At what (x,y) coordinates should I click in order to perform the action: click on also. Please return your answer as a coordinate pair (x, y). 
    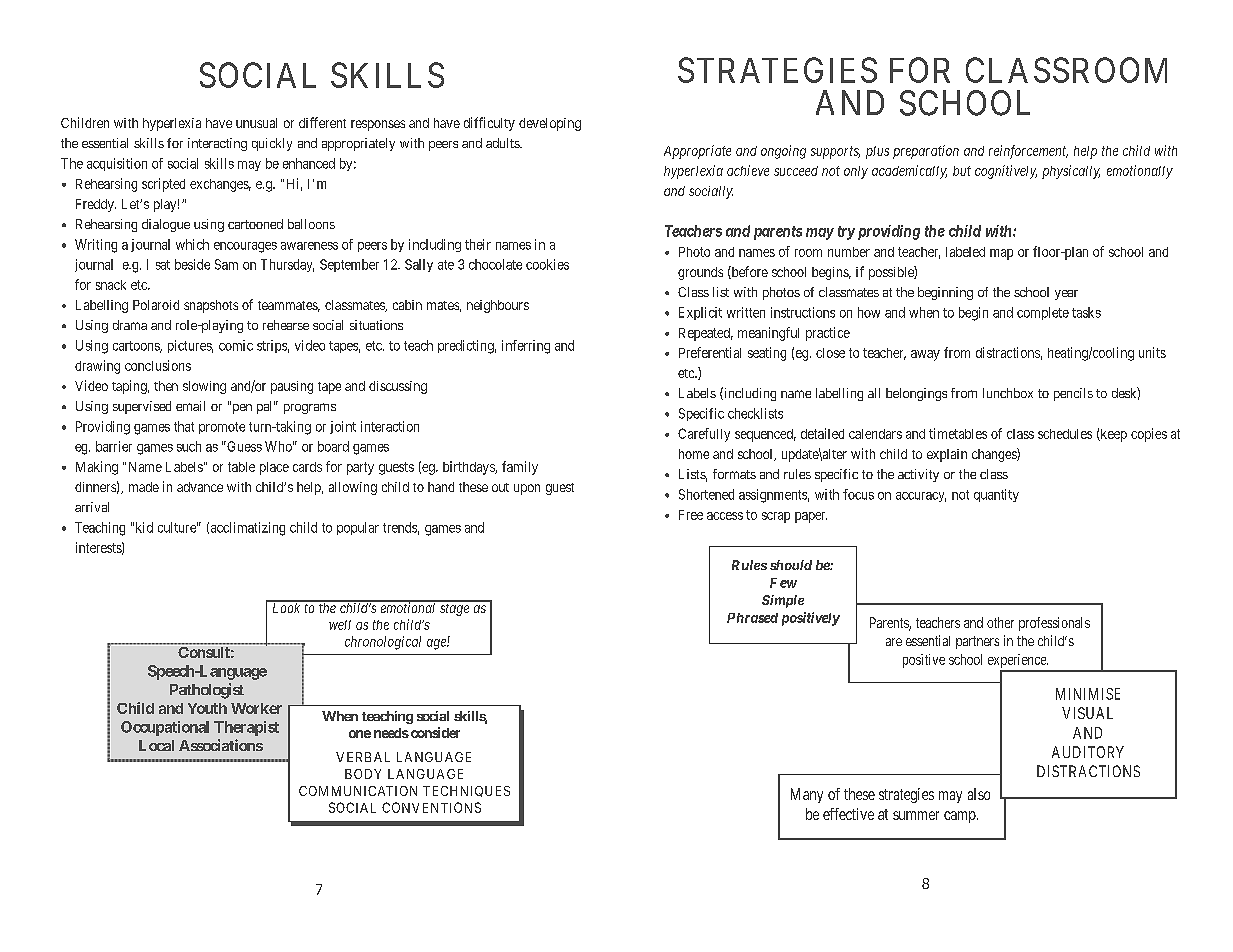
    Looking at the image, I should click on (979, 794).
